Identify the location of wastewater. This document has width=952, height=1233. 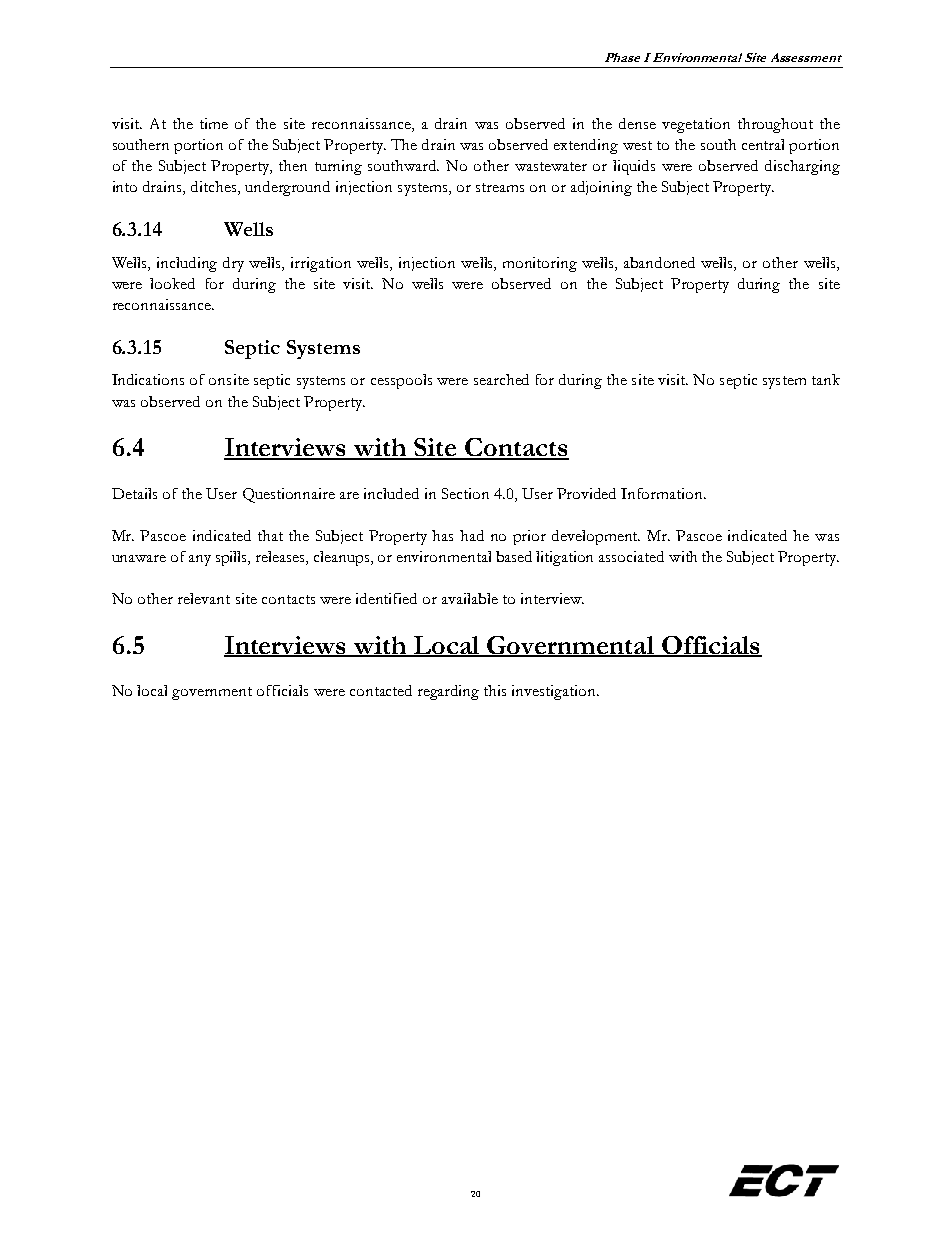
(551, 166).
